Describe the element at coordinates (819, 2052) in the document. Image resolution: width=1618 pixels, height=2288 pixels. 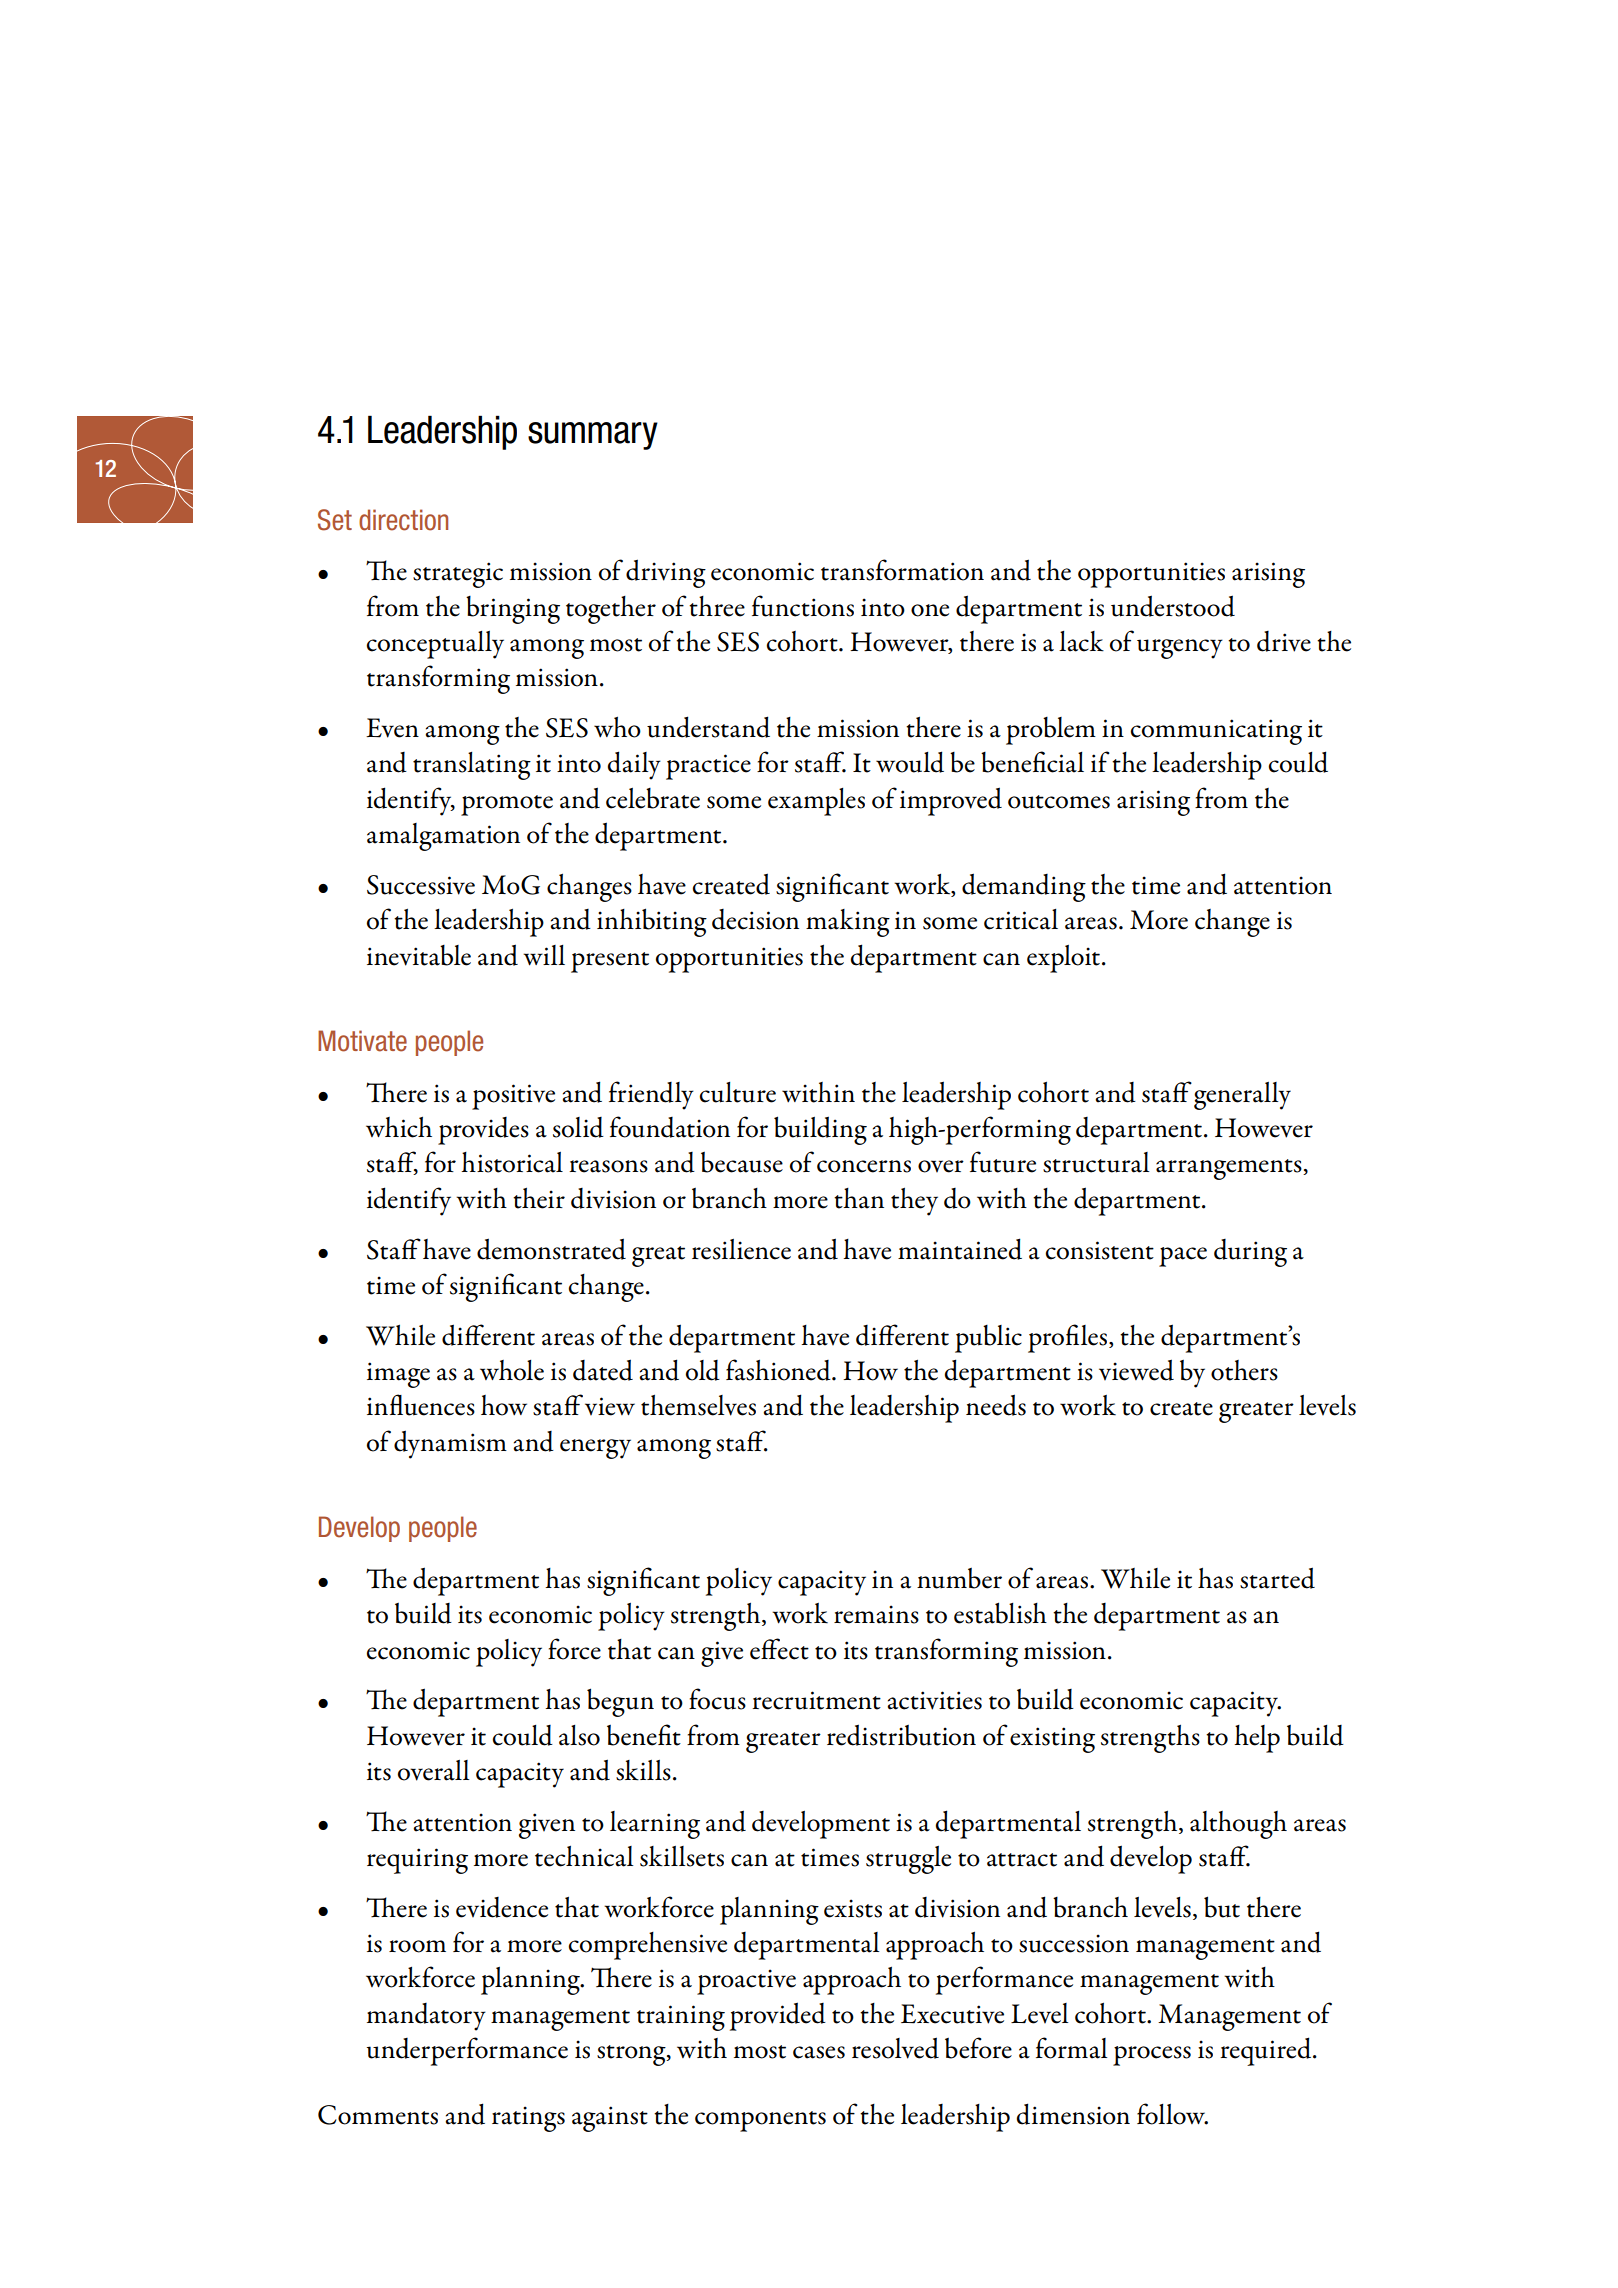
I see `cases` at that location.
